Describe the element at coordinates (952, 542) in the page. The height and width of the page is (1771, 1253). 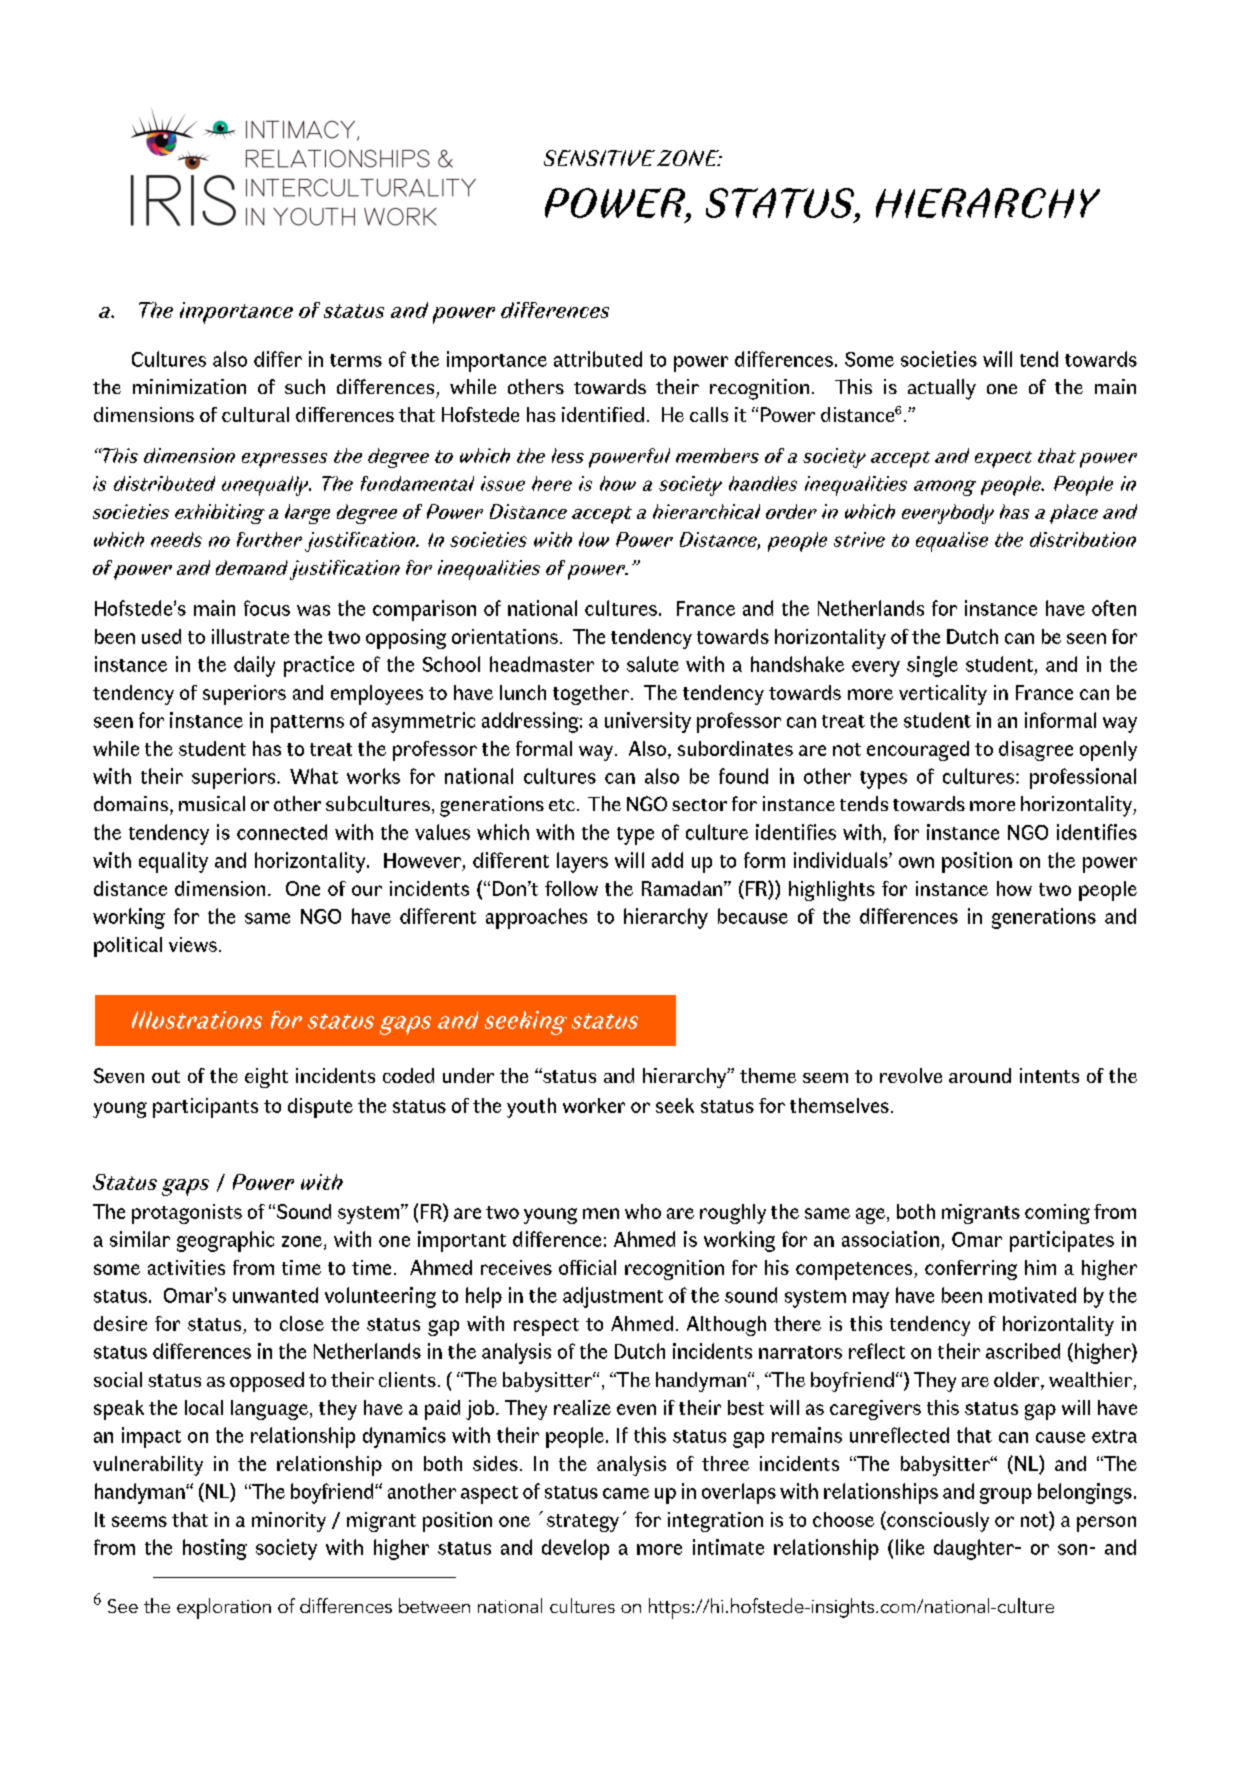
I see `equalise` at that location.
